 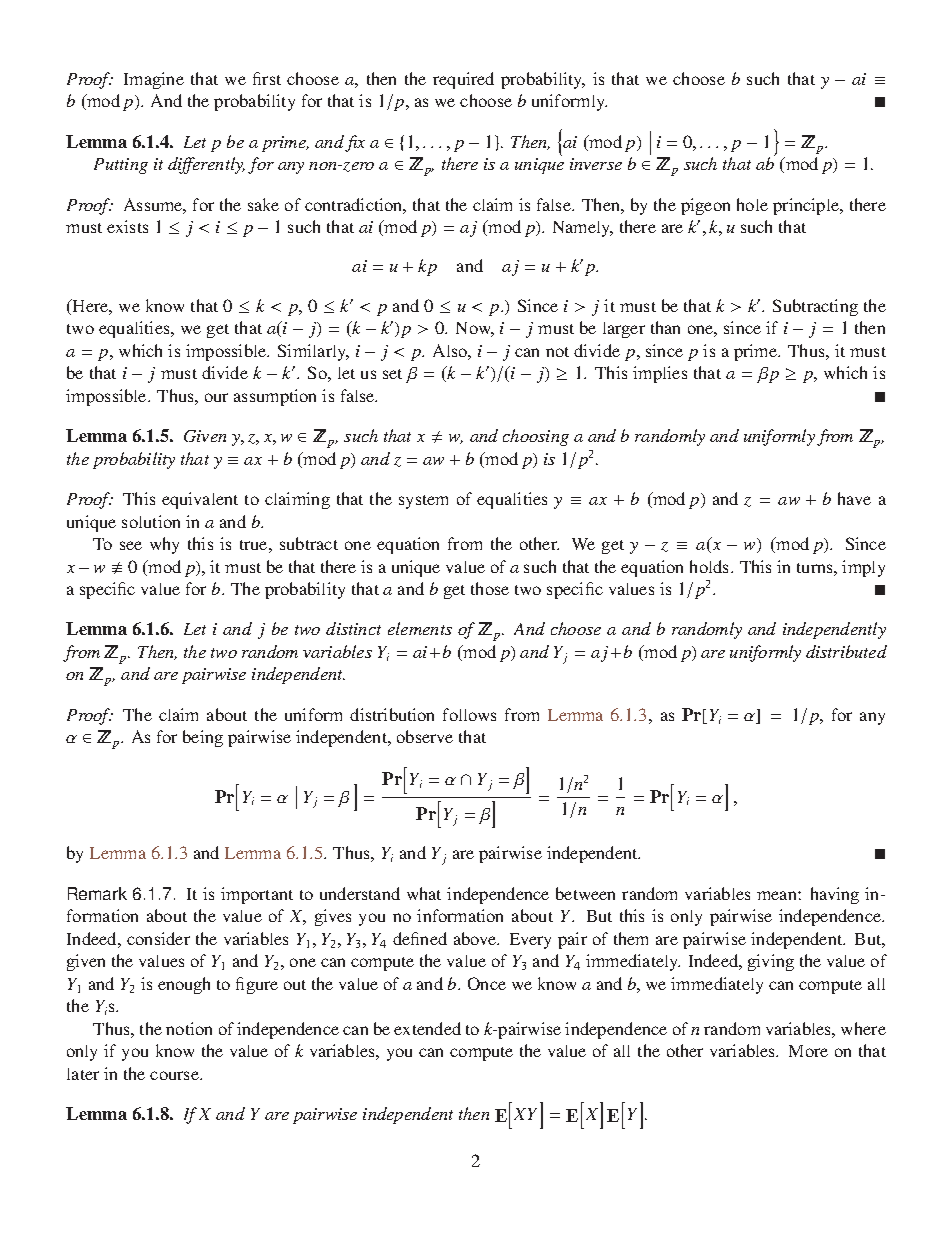 I want to click on Imagine, so click(x=154, y=80).
